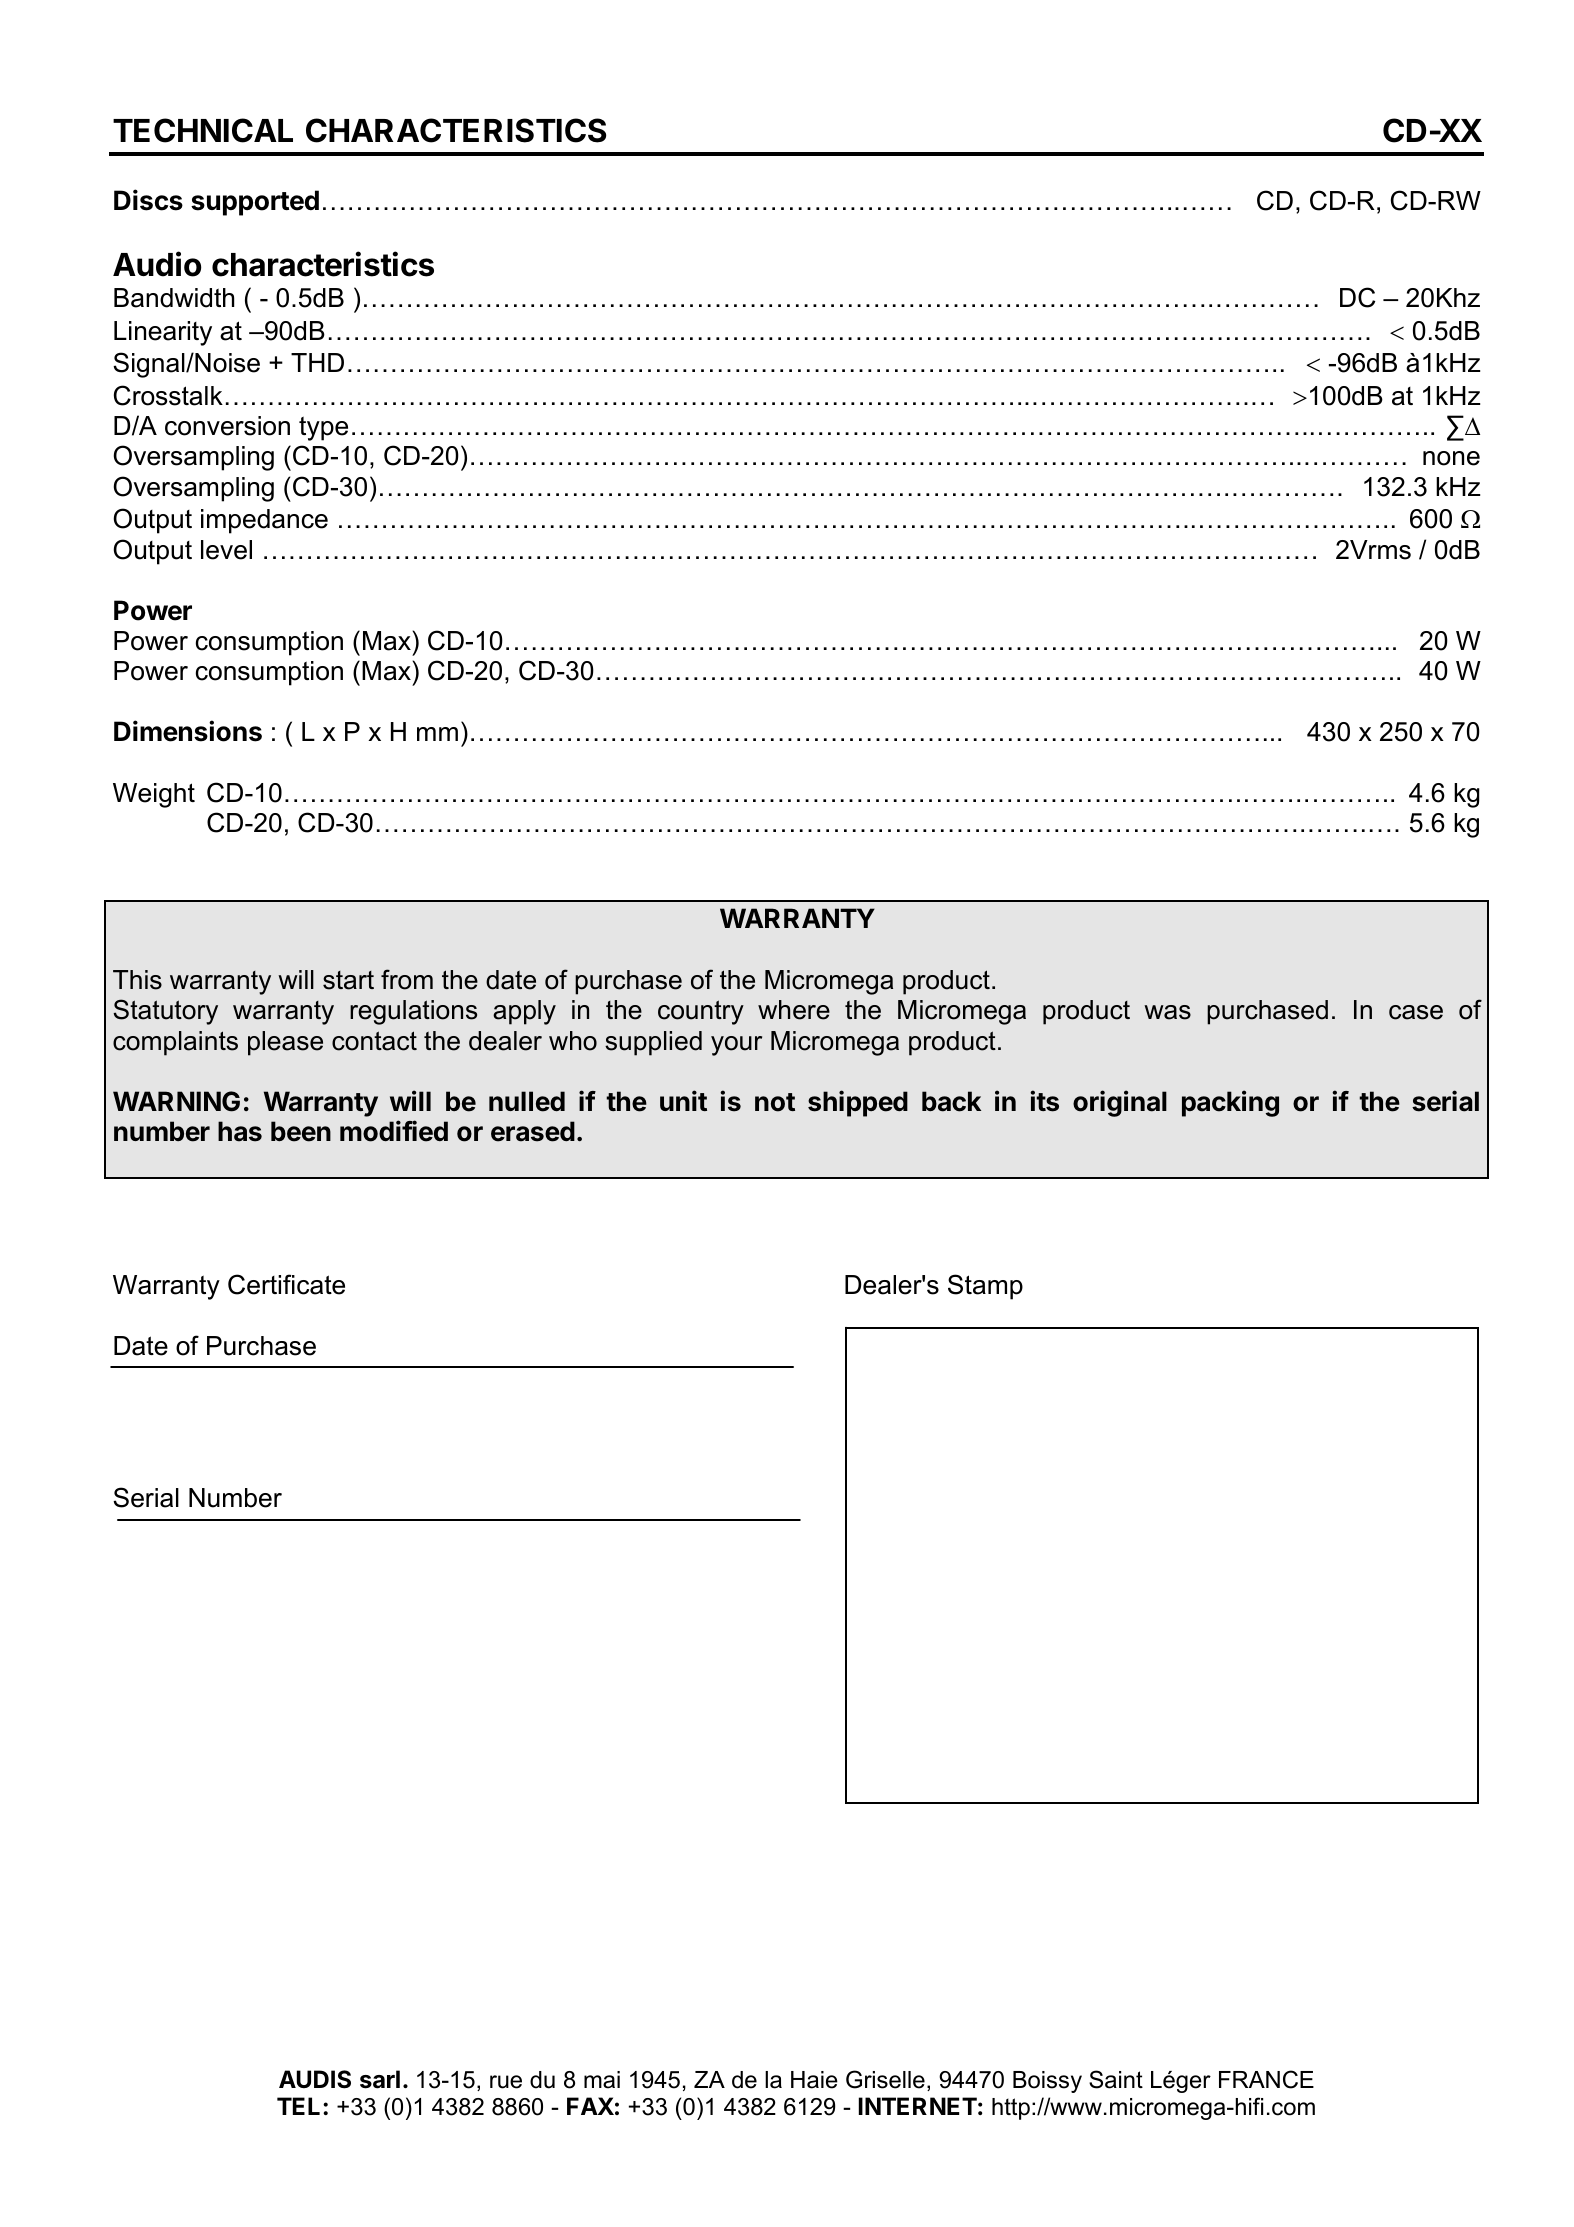 The width and height of the screenshot is (1574, 2227). Describe the element at coordinates (1230, 1103) in the screenshot. I see `packing` at that location.
